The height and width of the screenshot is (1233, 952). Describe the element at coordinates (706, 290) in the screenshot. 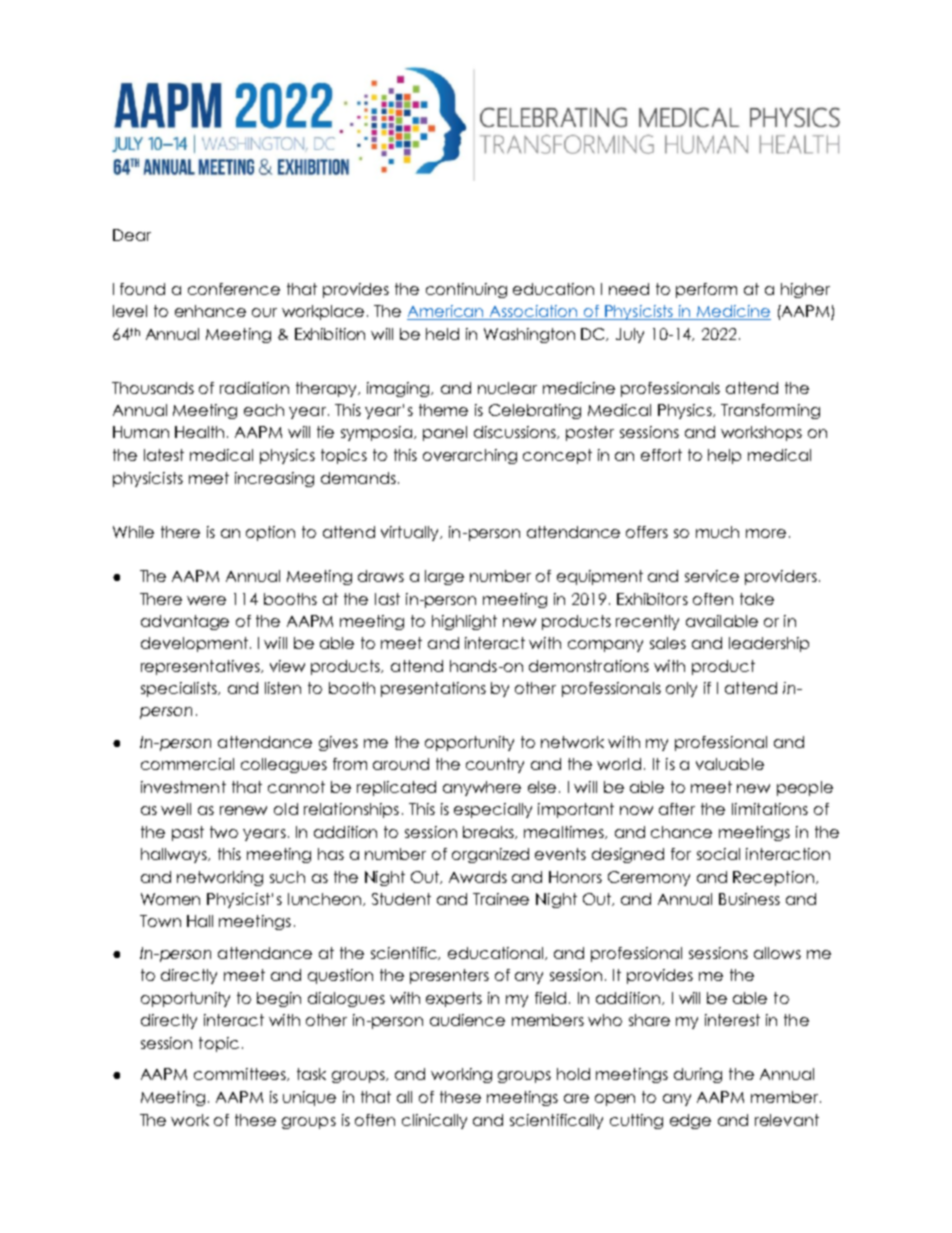

I see `perform` at that location.
